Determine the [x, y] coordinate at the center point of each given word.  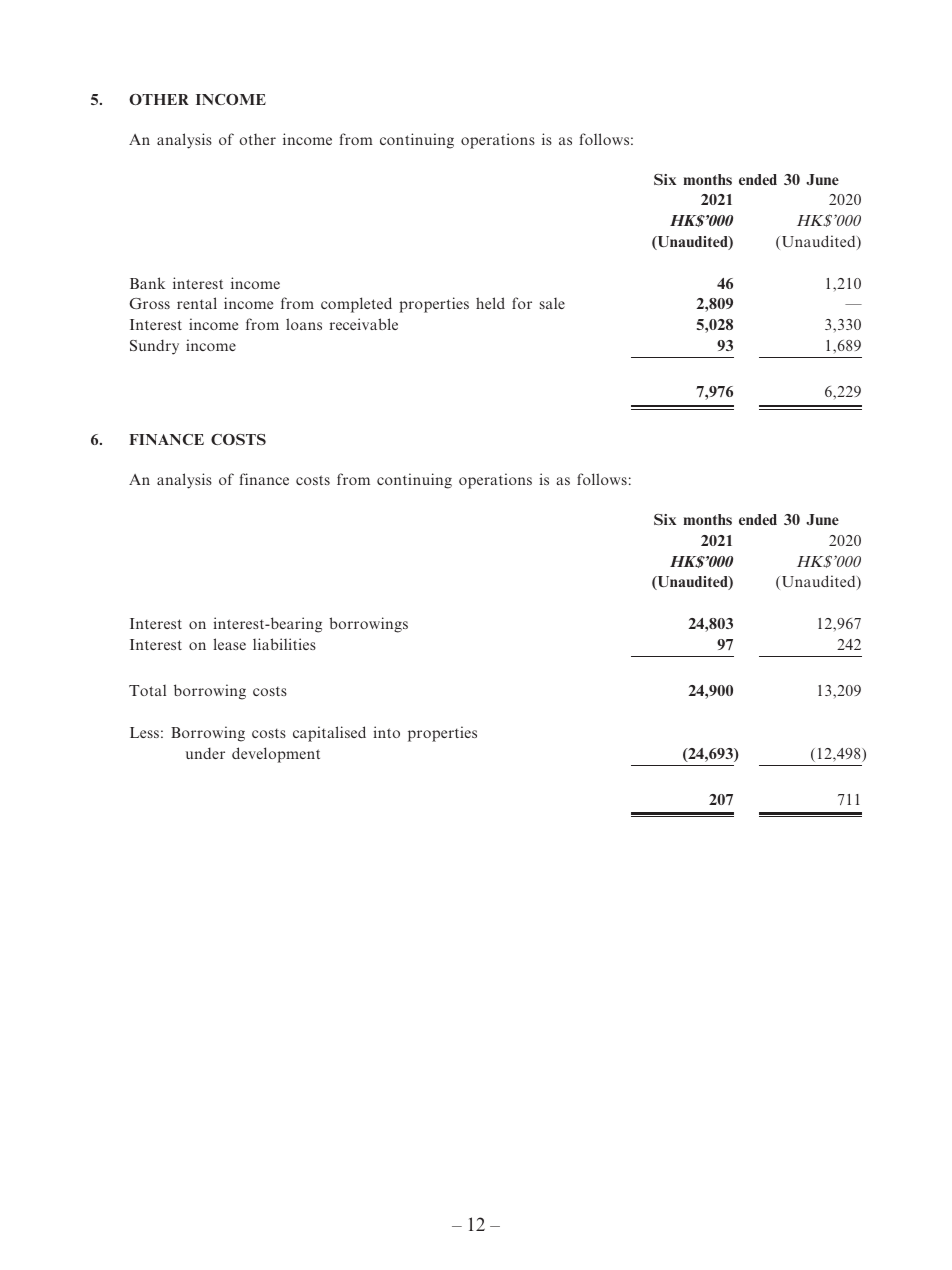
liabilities [284, 644]
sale [552, 303]
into [386, 732]
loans [304, 324]
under [205, 753]
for [522, 303]
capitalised [329, 734]
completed [356, 305]
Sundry [154, 347]
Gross [149, 303]
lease [229, 644]
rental [197, 303]
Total [147, 690]
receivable [364, 324]
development [276, 755]
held [490, 303]
